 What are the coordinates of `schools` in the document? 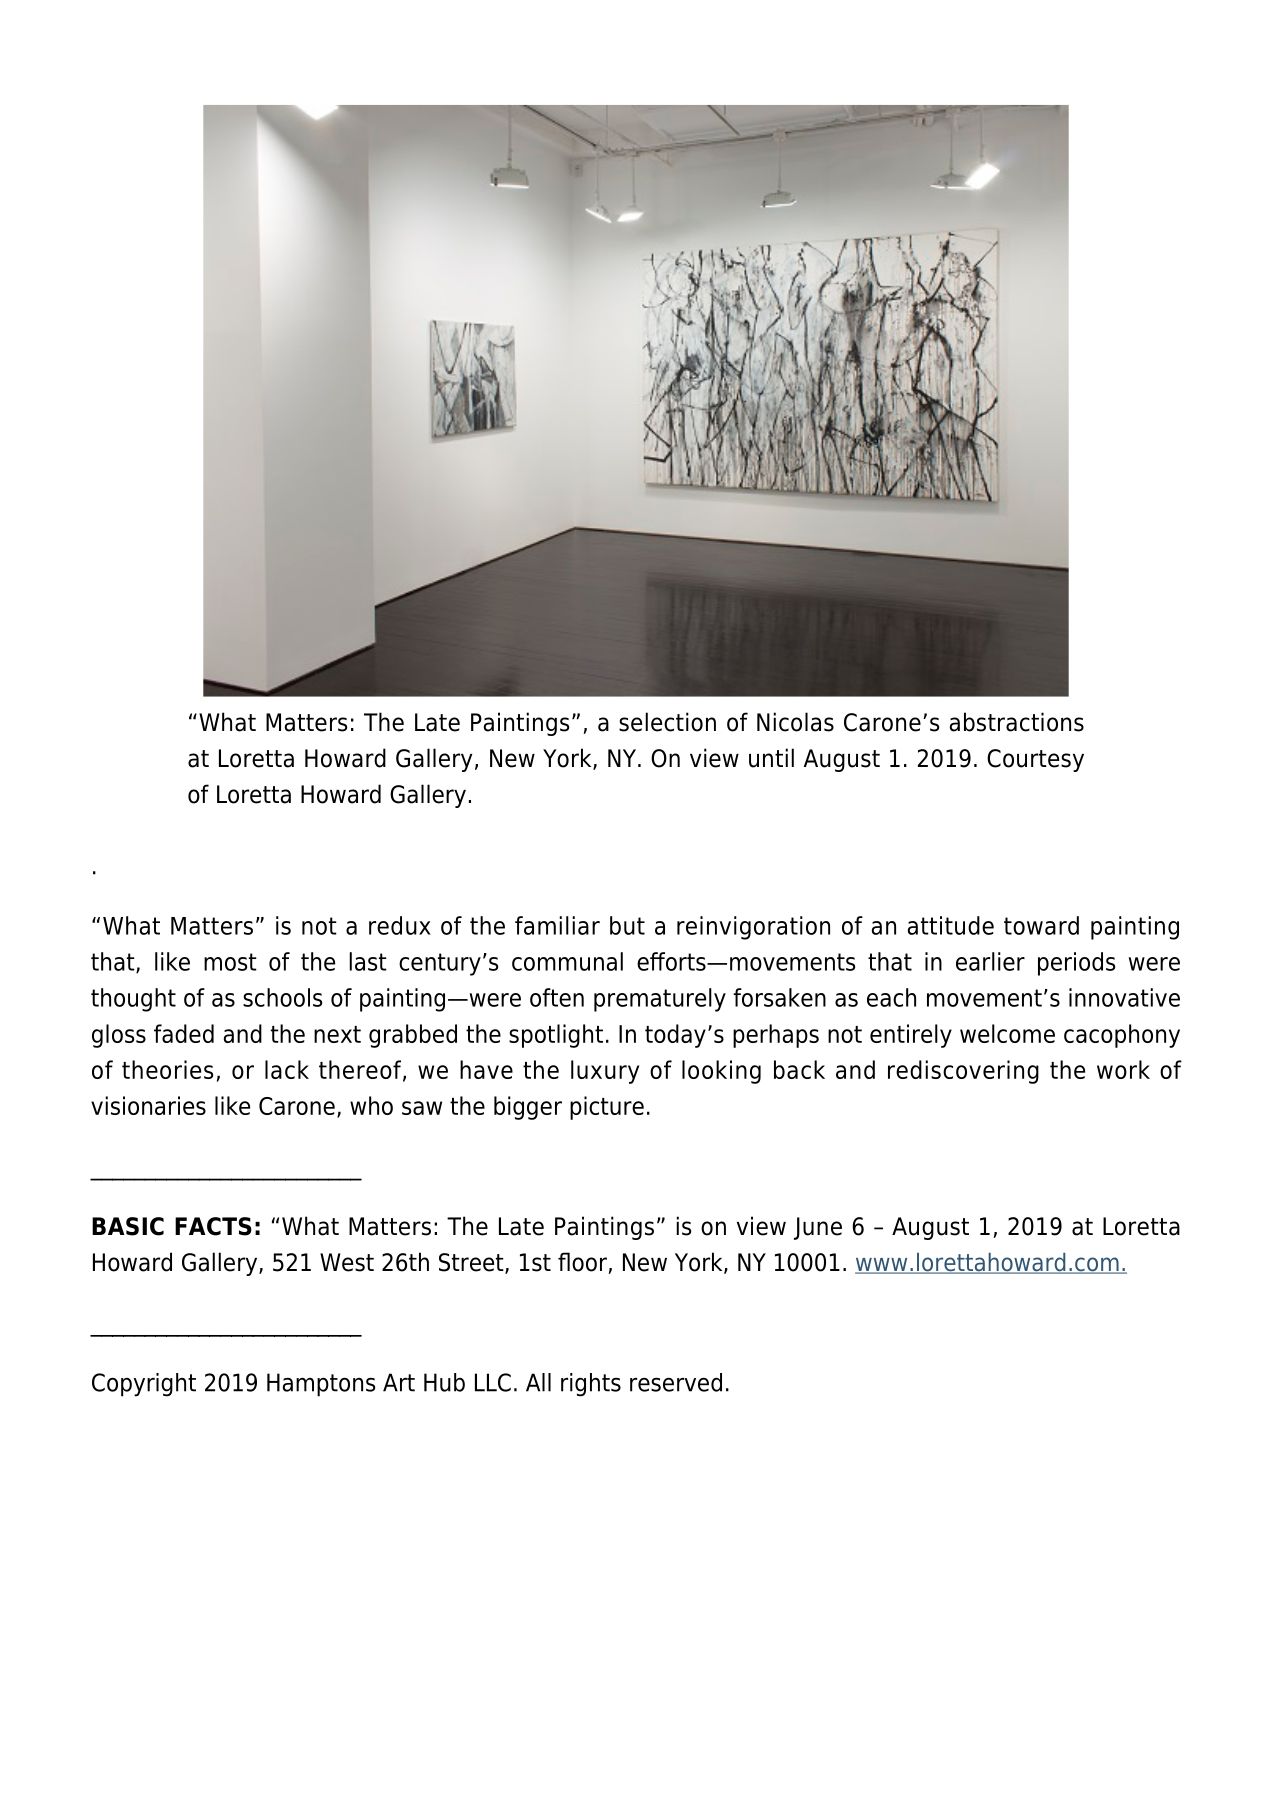 It's located at (282, 997).
